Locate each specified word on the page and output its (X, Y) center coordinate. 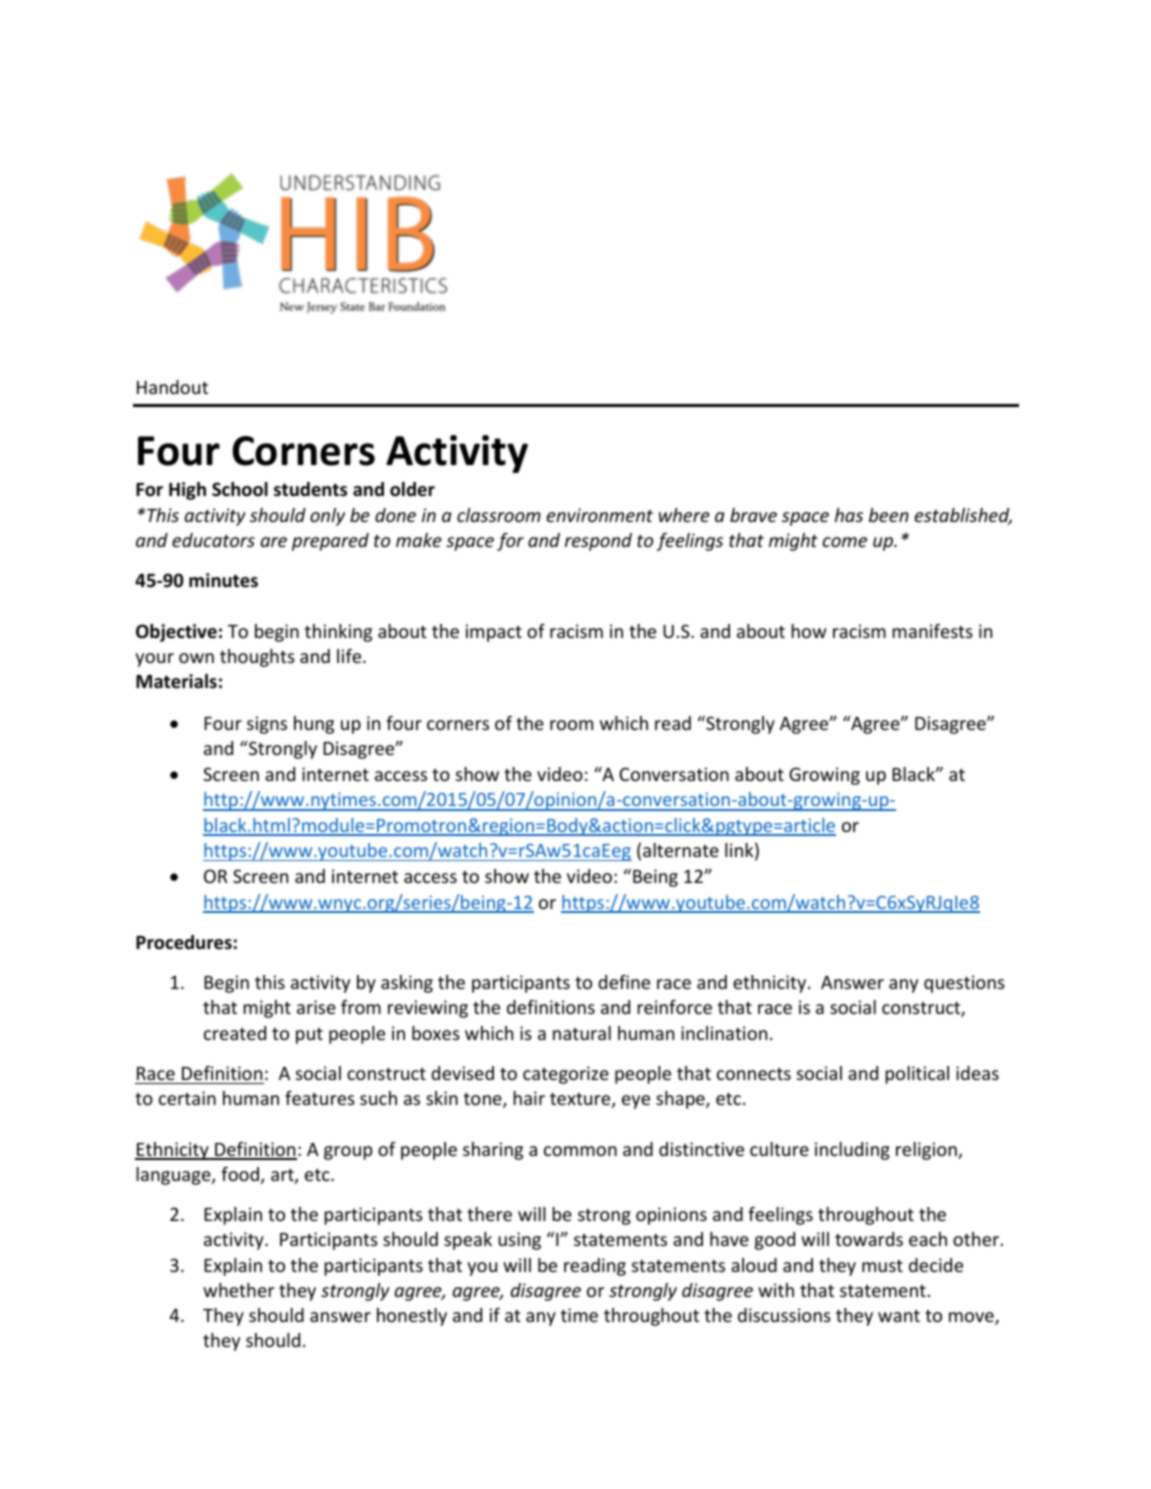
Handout (172, 387)
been (889, 515)
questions (964, 984)
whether (238, 1290)
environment (600, 515)
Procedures (184, 942)
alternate (681, 850)
